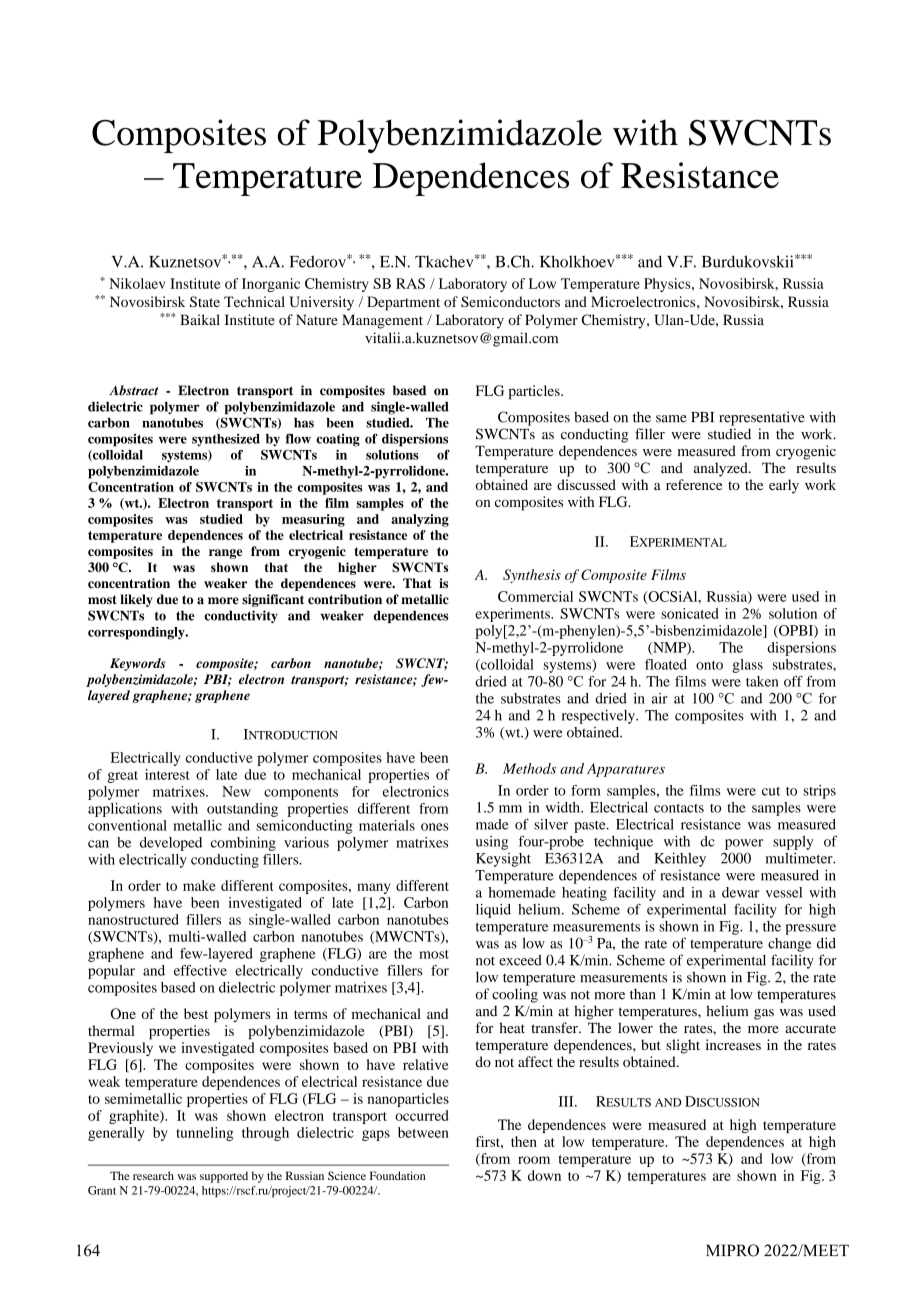 This screenshot has width=924, height=1307. What do you see at coordinates (510, 301) in the screenshot?
I see `Semiconductors` at bounding box center [510, 301].
